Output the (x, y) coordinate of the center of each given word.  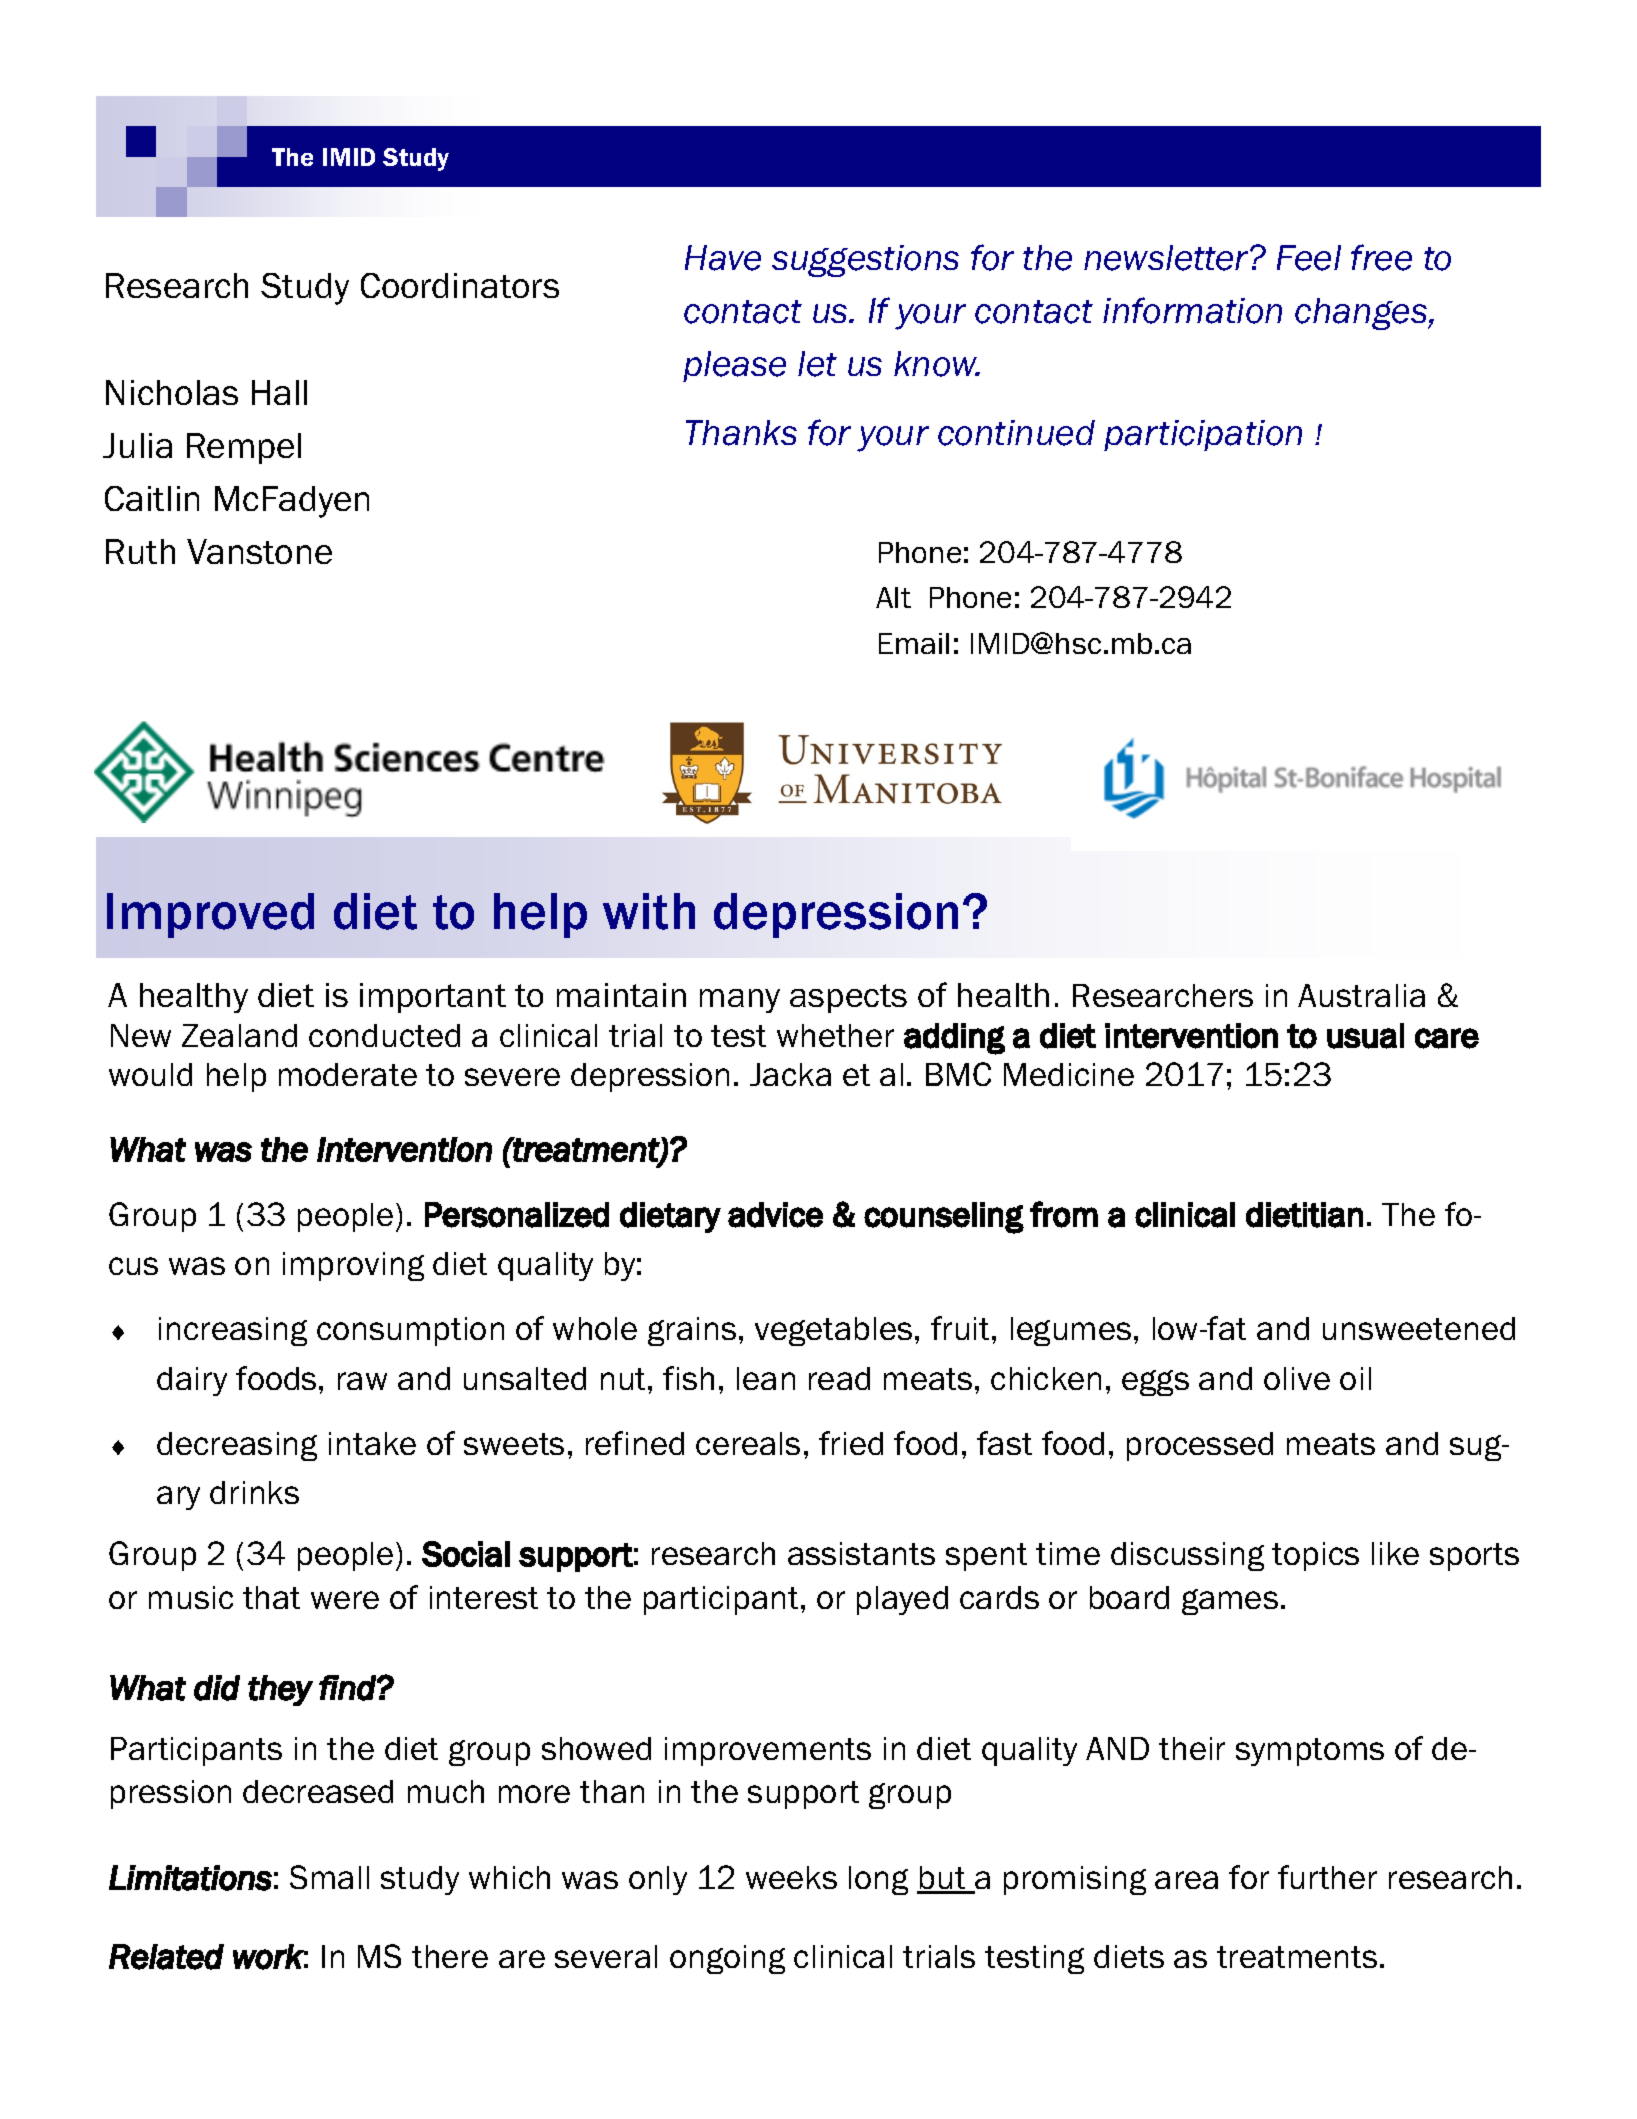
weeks (791, 1877)
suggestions (865, 261)
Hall (279, 392)
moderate (348, 1074)
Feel (1309, 258)
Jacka (790, 1074)
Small (329, 1877)
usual (1365, 1036)
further (1327, 1877)
